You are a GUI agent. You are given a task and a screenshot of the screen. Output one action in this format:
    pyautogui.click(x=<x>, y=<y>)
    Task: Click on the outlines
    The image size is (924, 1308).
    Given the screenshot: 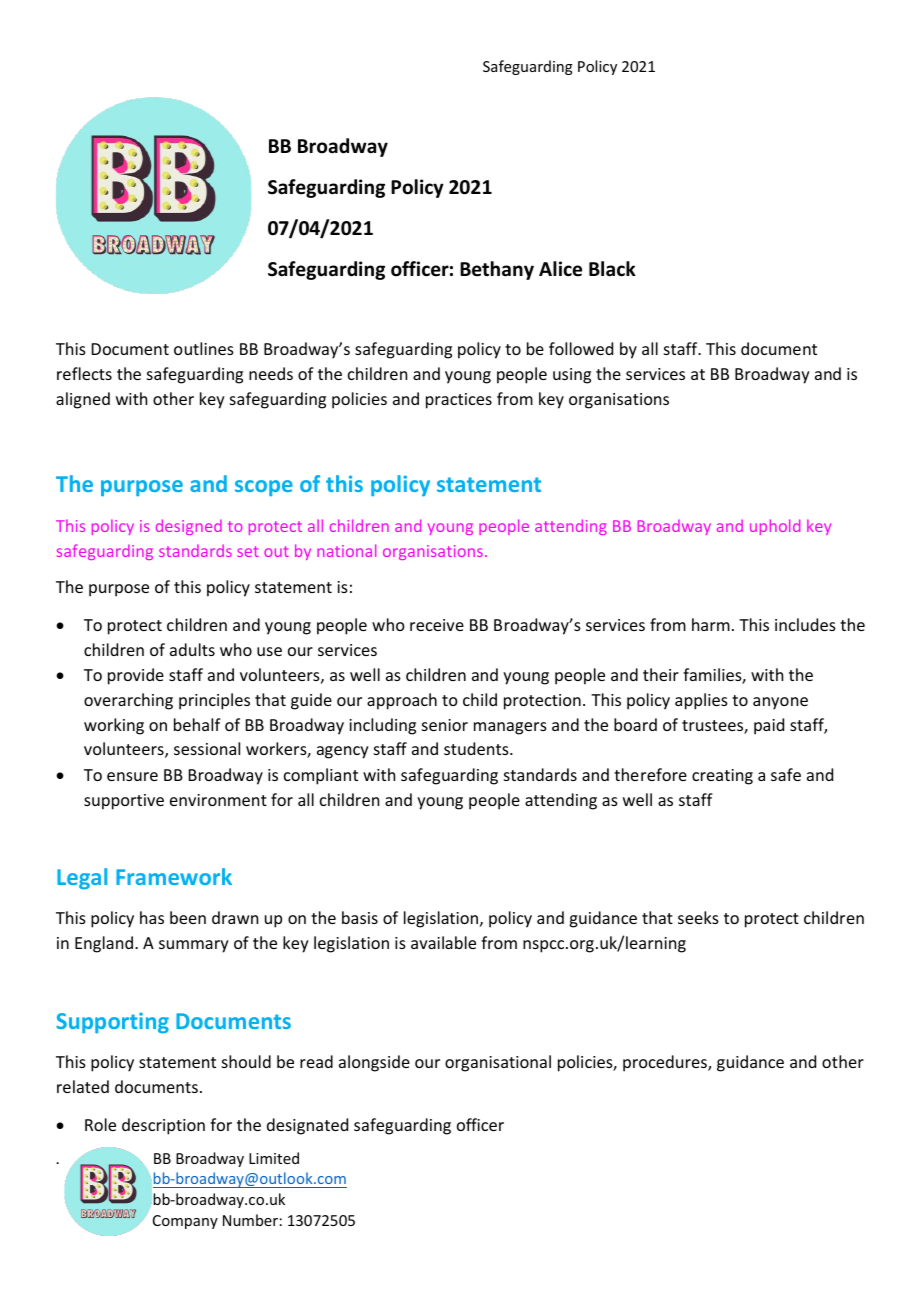 What is the action you would take?
    pyautogui.click(x=204, y=348)
